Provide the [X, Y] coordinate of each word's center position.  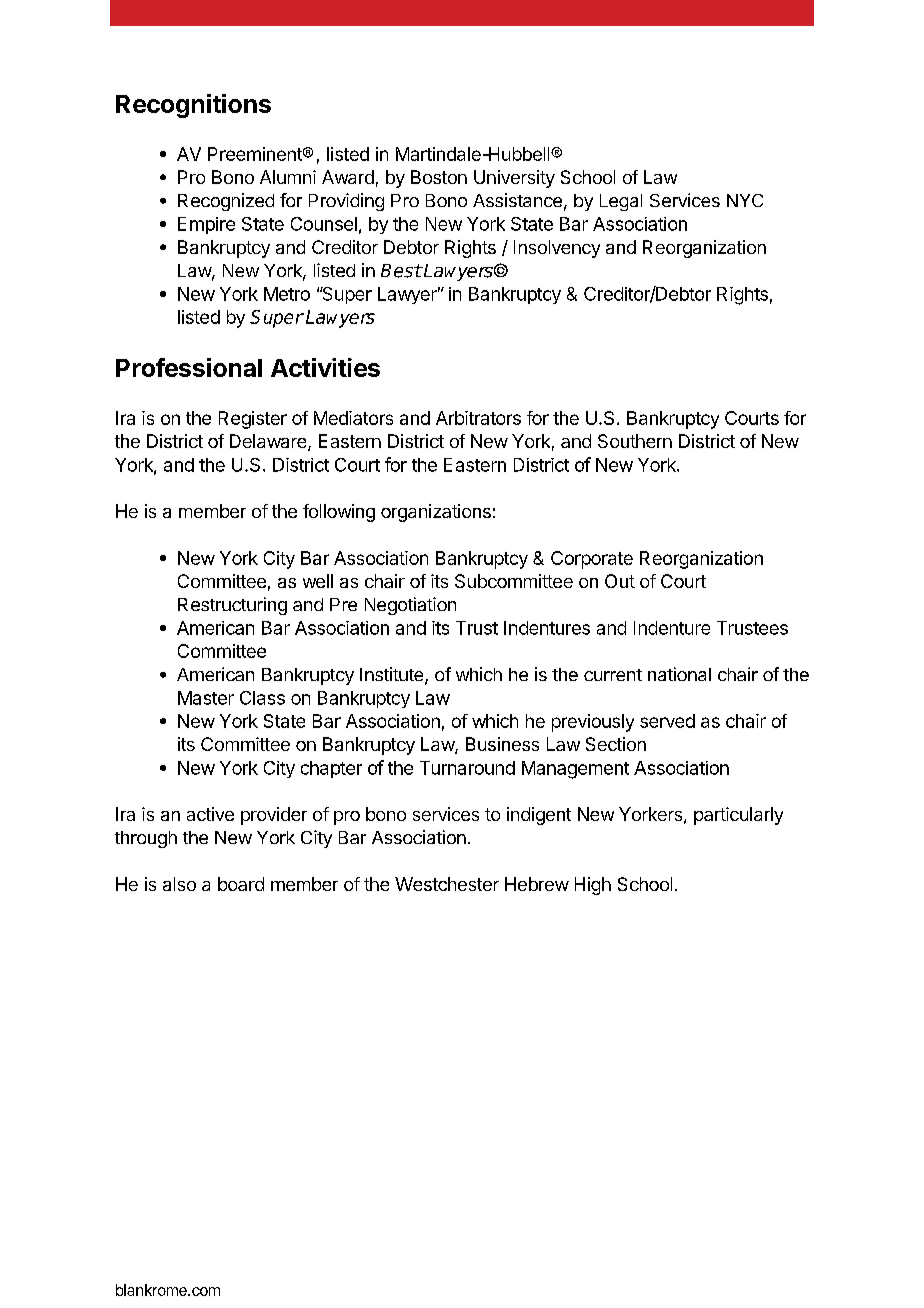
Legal [621, 202]
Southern [635, 441]
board [241, 884]
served [667, 721]
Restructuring [232, 606]
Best [401, 271]
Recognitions [193, 106]
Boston [439, 177]
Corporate [592, 560]
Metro [287, 294]
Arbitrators [478, 418]
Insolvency [557, 249]
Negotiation [410, 606]
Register [253, 420]
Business [502, 744]
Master [206, 698]
